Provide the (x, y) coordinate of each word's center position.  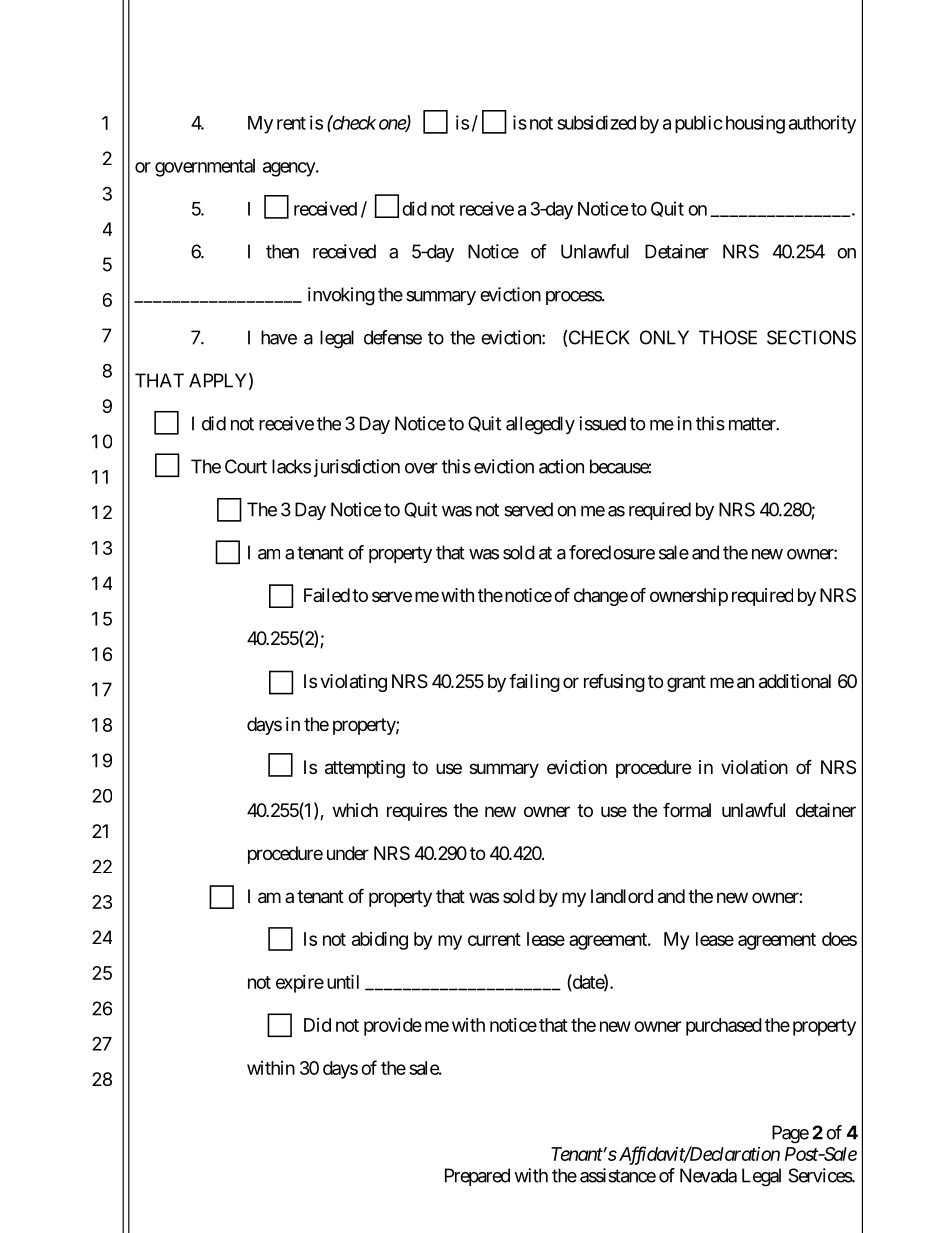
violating (353, 683)
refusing (614, 683)
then (282, 251)
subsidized (596, 122)
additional (795, 681)
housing (755, 124)
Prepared (477, 1177)
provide (393, 1027)
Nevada (708, 1175)
